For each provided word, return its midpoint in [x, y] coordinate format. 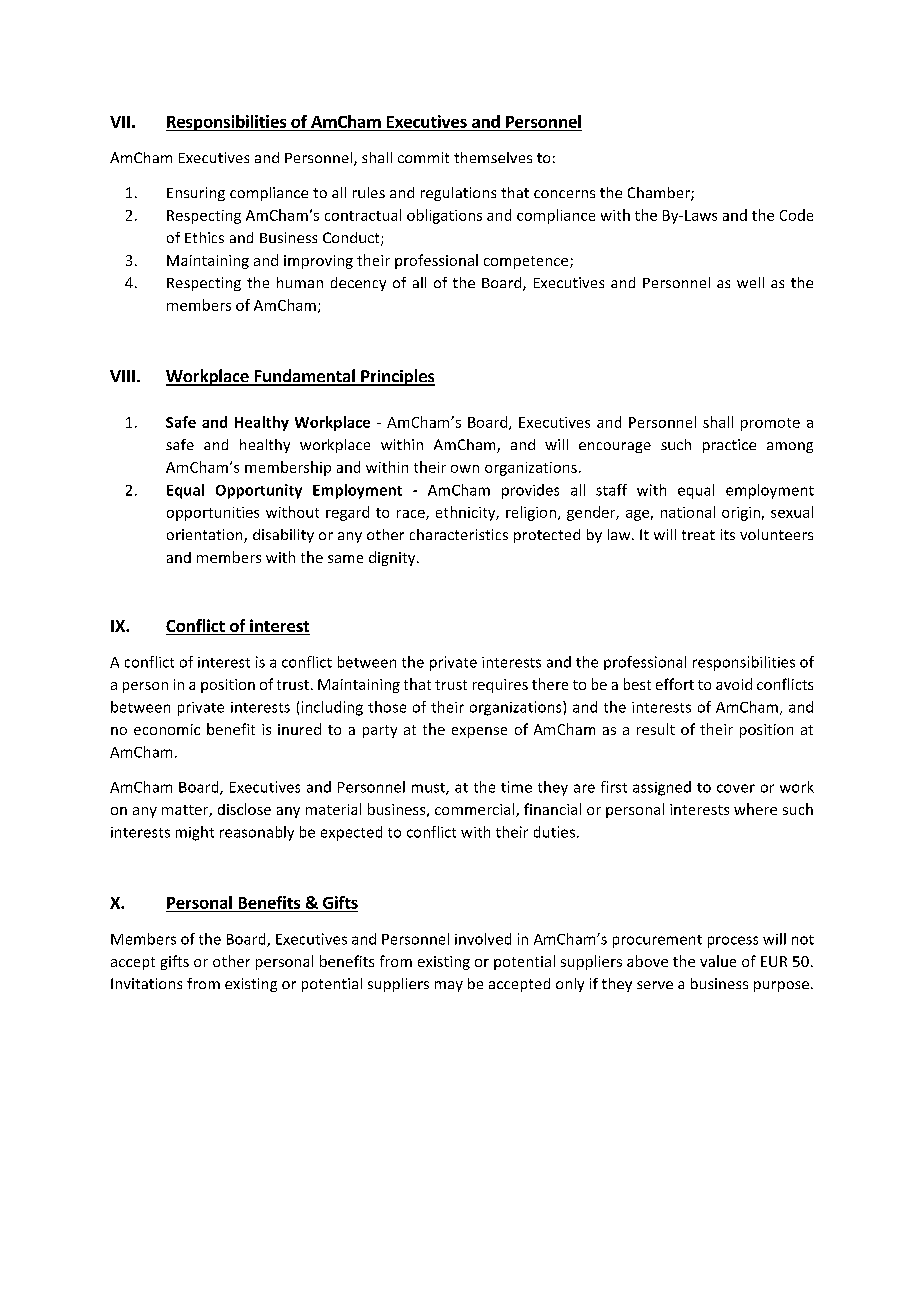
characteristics [459, 534]
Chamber [660, 194]
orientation [206, 536]
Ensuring [196, 194]
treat [698, 535]
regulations [458, 194]
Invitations [146, 983]
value [718, 961]
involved [483, 939]
